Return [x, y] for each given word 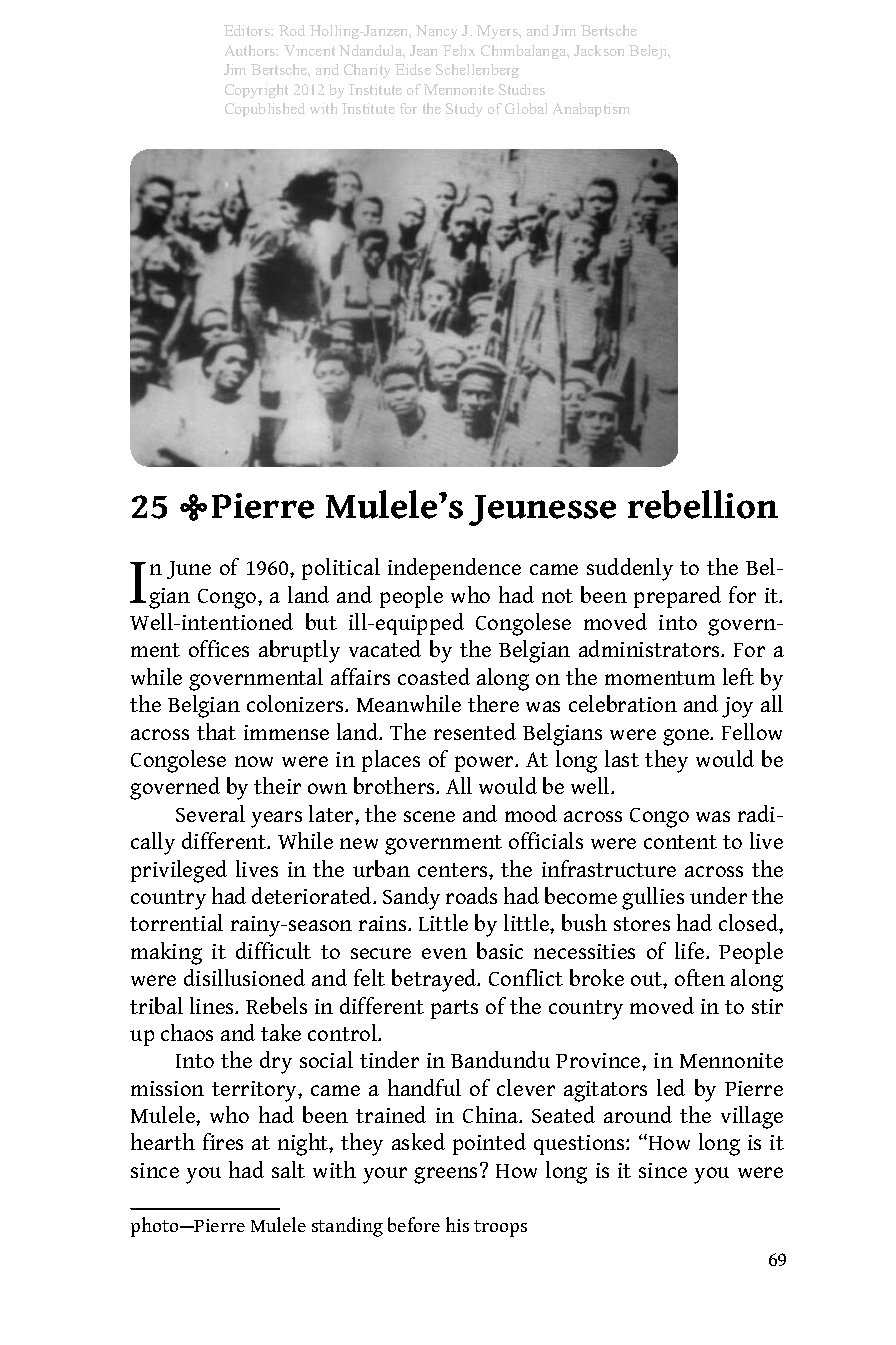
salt [288, 1169]
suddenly [630, 569]
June [189, 570]
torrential [176, 922]
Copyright [256, 91]
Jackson [599, 50]
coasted [434, 676]
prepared [677, 597]
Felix [459, 50]
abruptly [299, 651]
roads [471, 895]
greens [447, 1174]
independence [454, 569]
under [718, 895]
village [752, 1117]
